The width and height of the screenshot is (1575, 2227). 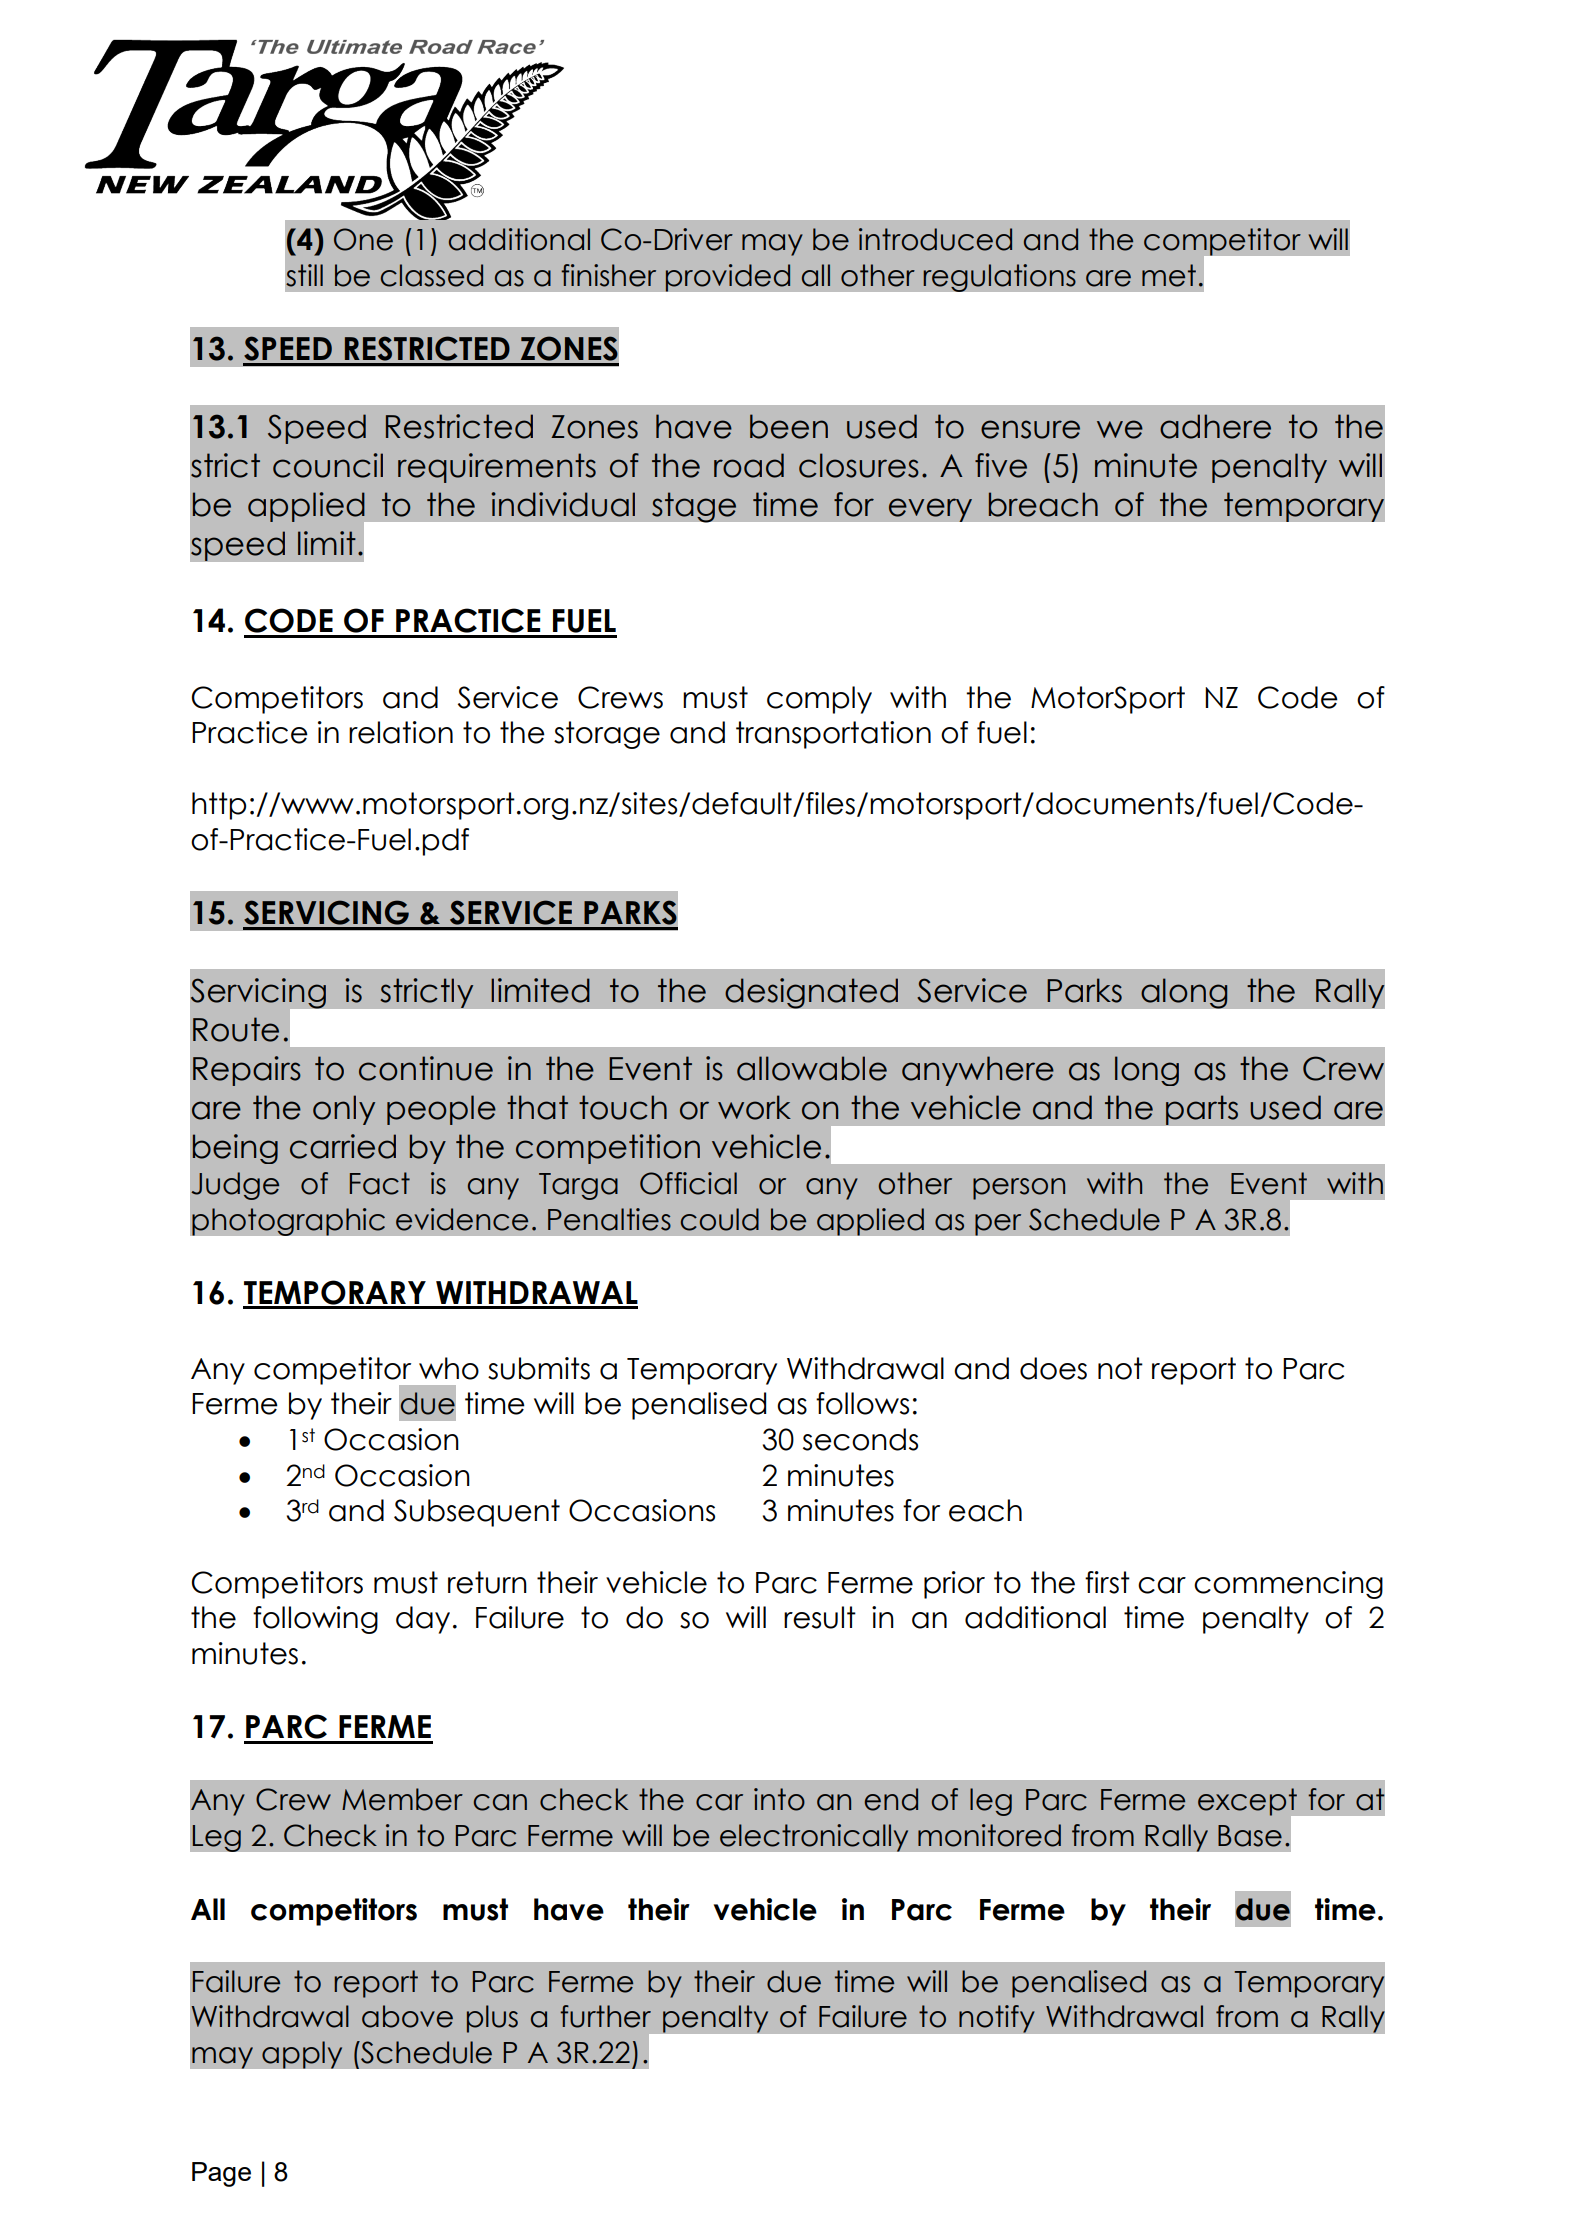 What do you see at coordinates (432, 275) in the screenshot?
I see `classed` at bounding box center [432, 275].
